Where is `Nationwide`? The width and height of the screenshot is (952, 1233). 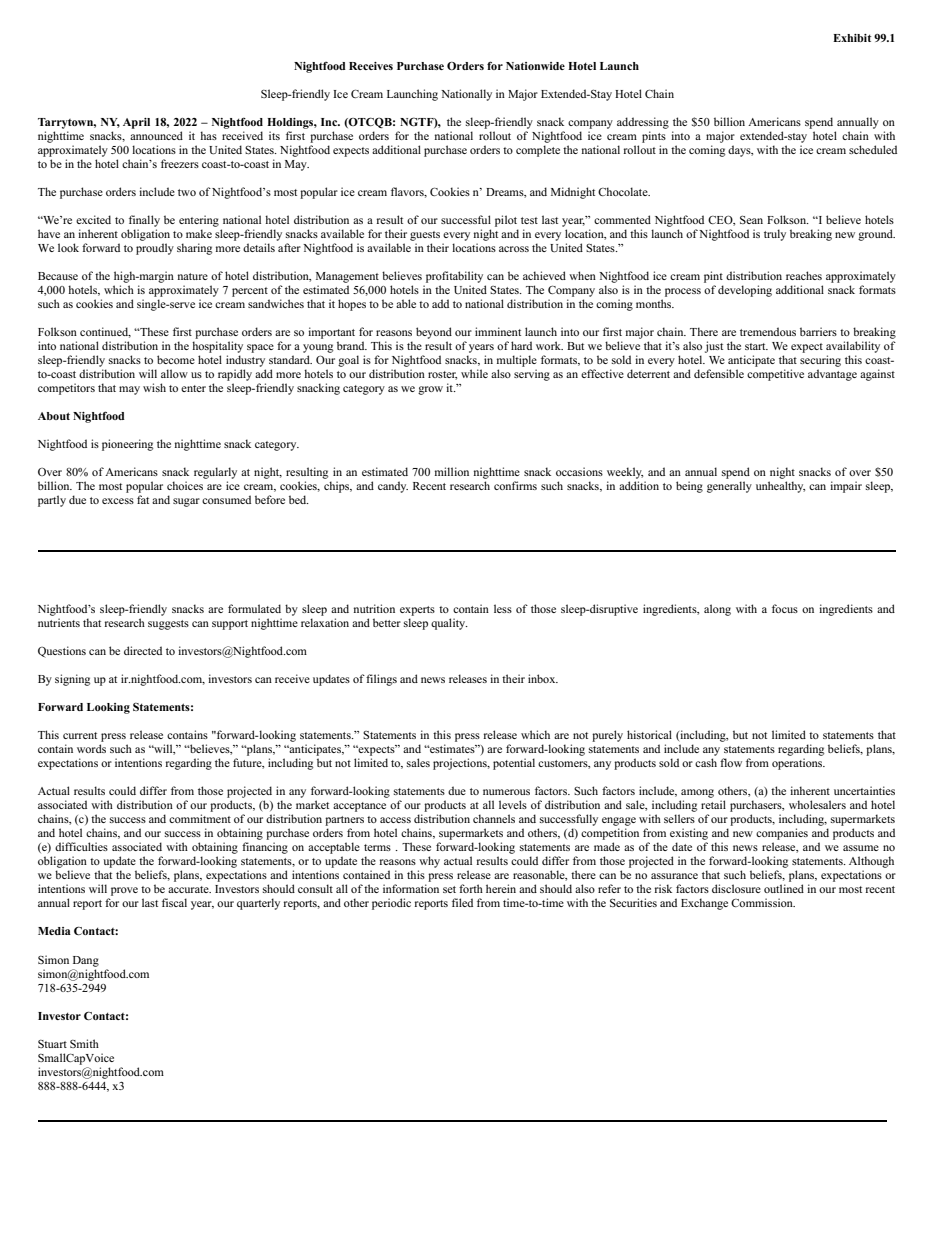
Nationwide is located at coordinates (535, 66).
